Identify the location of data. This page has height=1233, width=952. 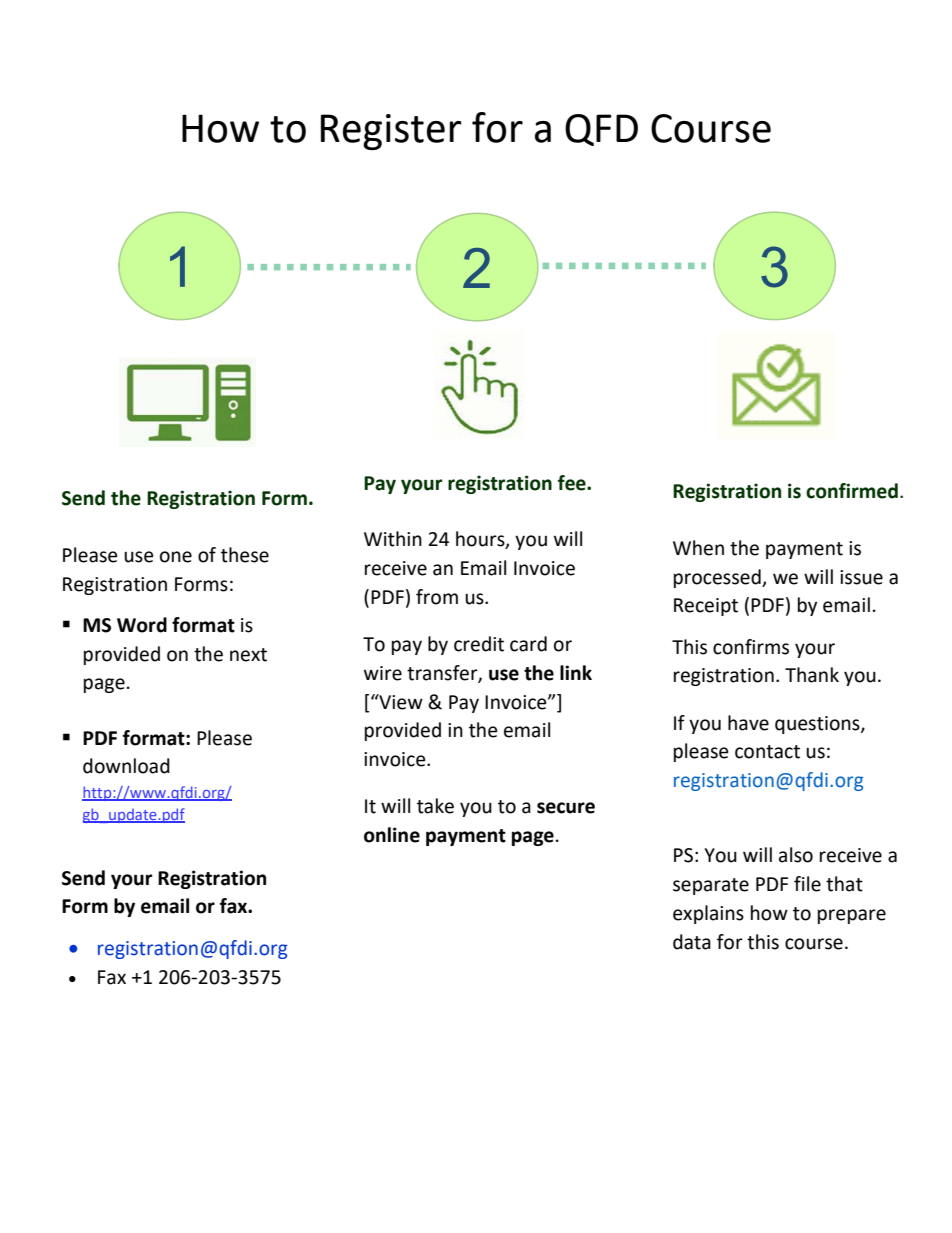
(692, 942).
